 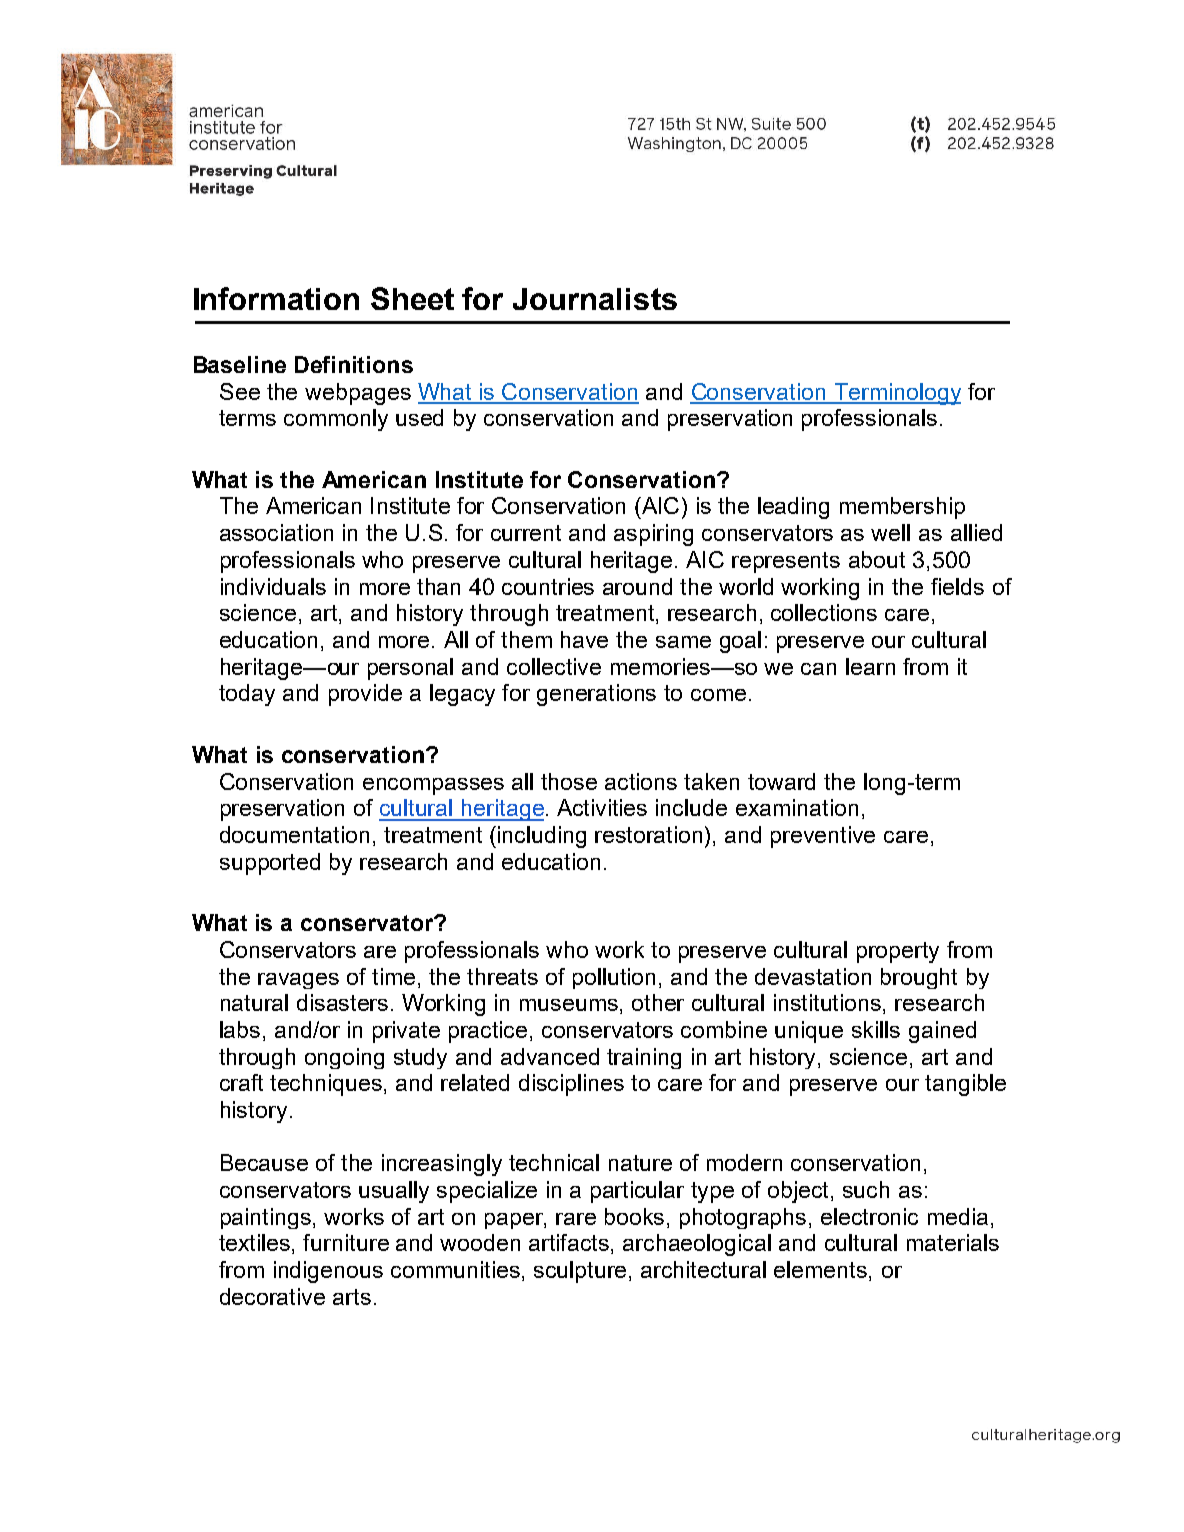 I want to click on generations, so click(x=596, y=695).
